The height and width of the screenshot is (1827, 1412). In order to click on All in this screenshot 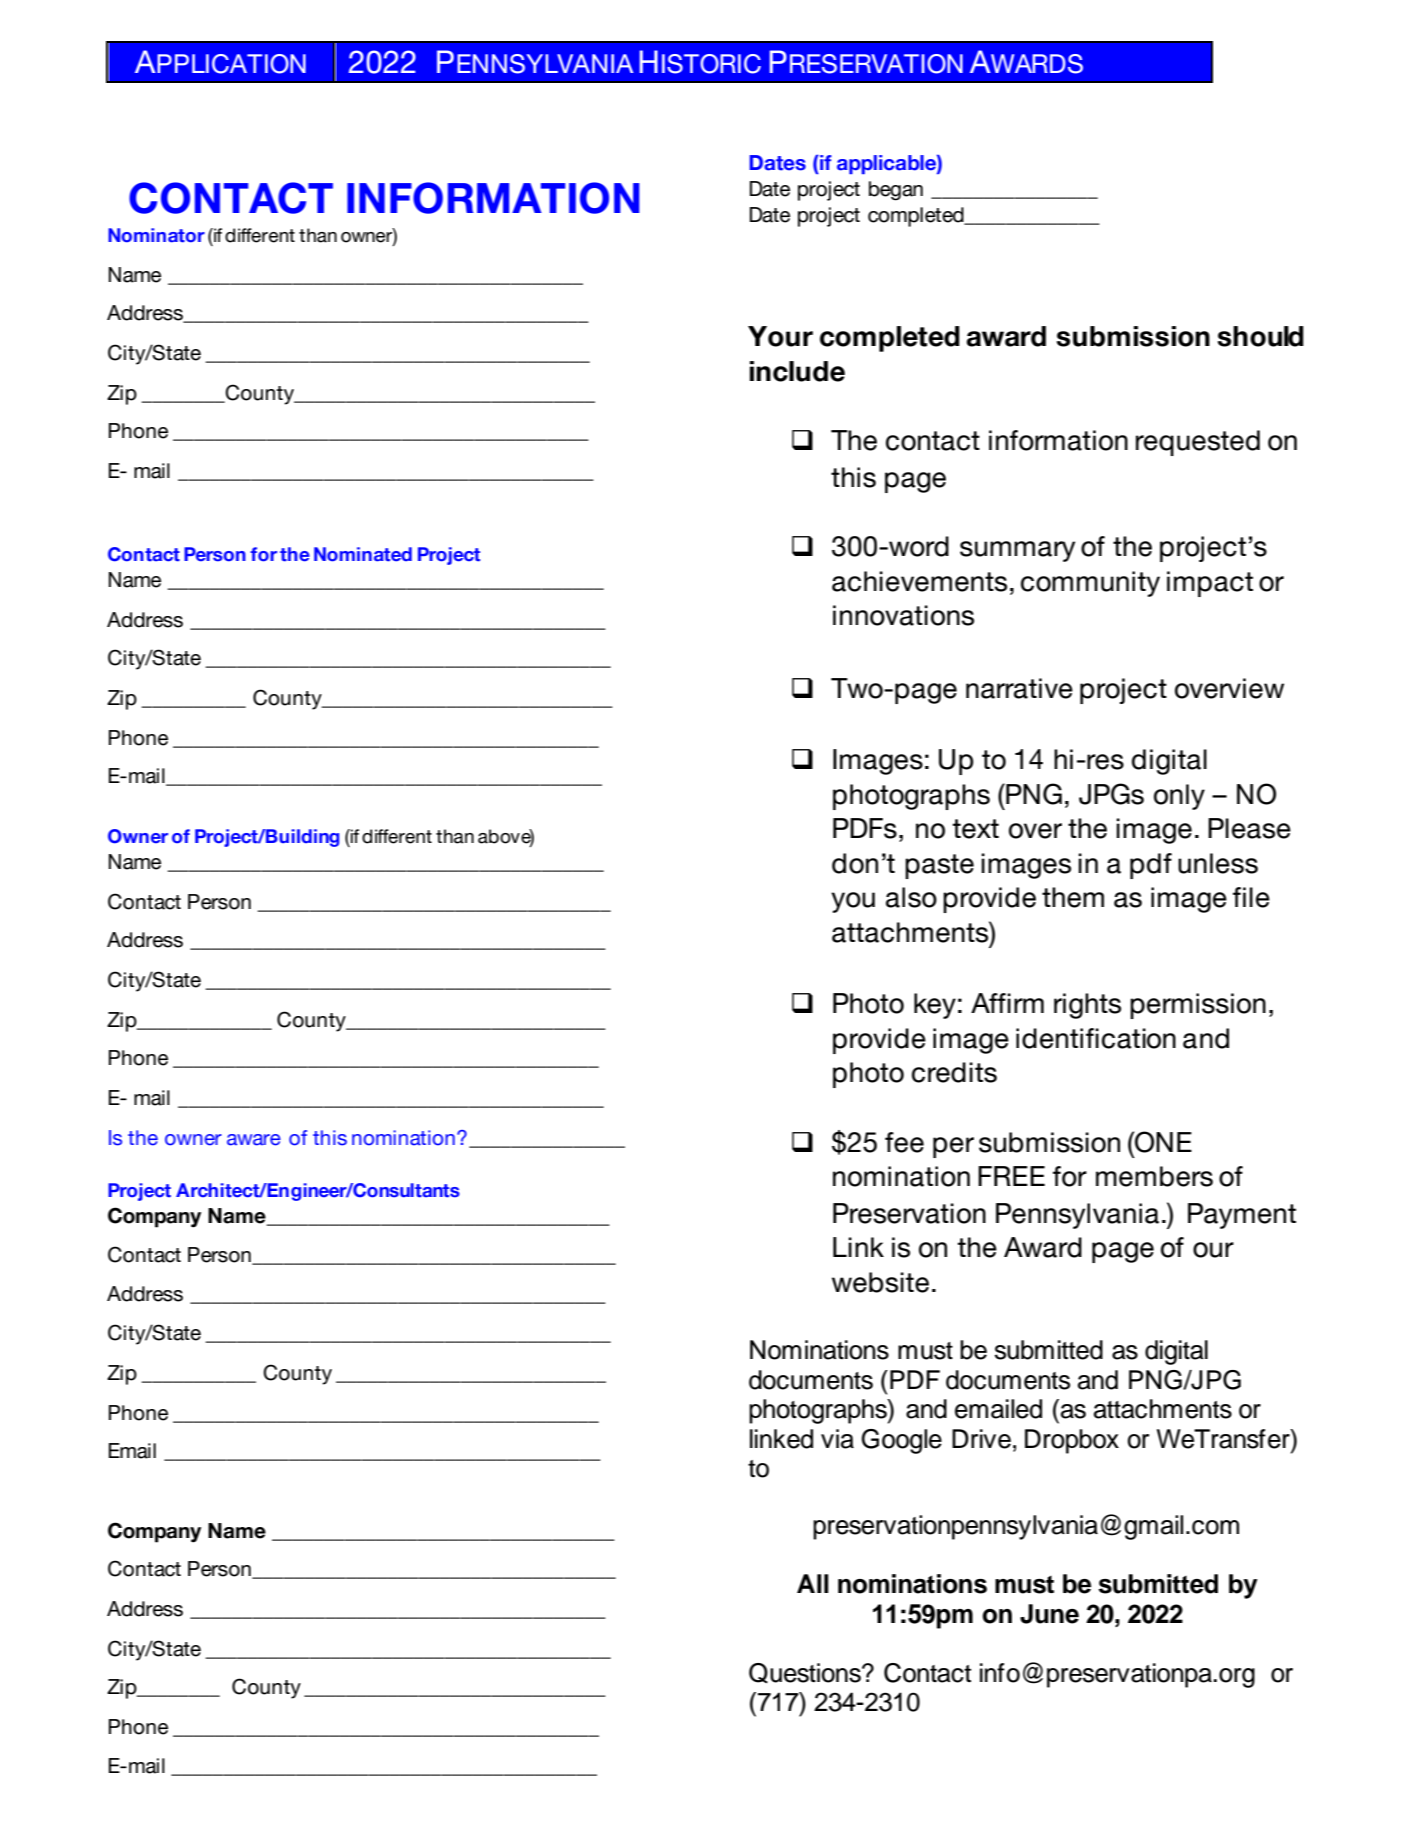, I will do `click(813, 1583)`.
